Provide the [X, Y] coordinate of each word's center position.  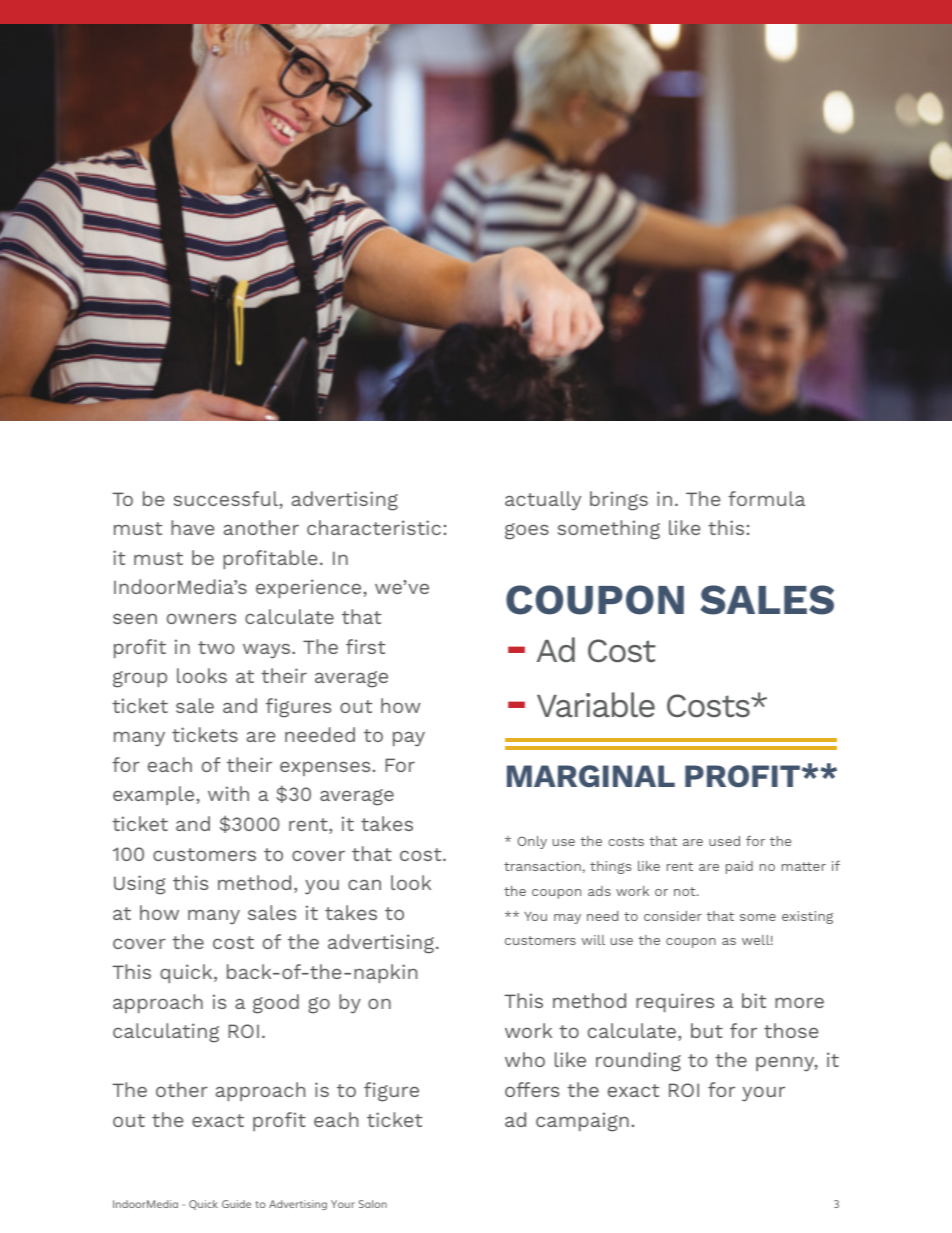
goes [527, 531]
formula [766, 498]
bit [754, 1000]
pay [409, 739]
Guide [236, 1204]
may [567, 919]
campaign [582, 1122]
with [228, 793]
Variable [596, 705]
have [192, 527]
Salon [373, 1204]
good [276, 1004]
